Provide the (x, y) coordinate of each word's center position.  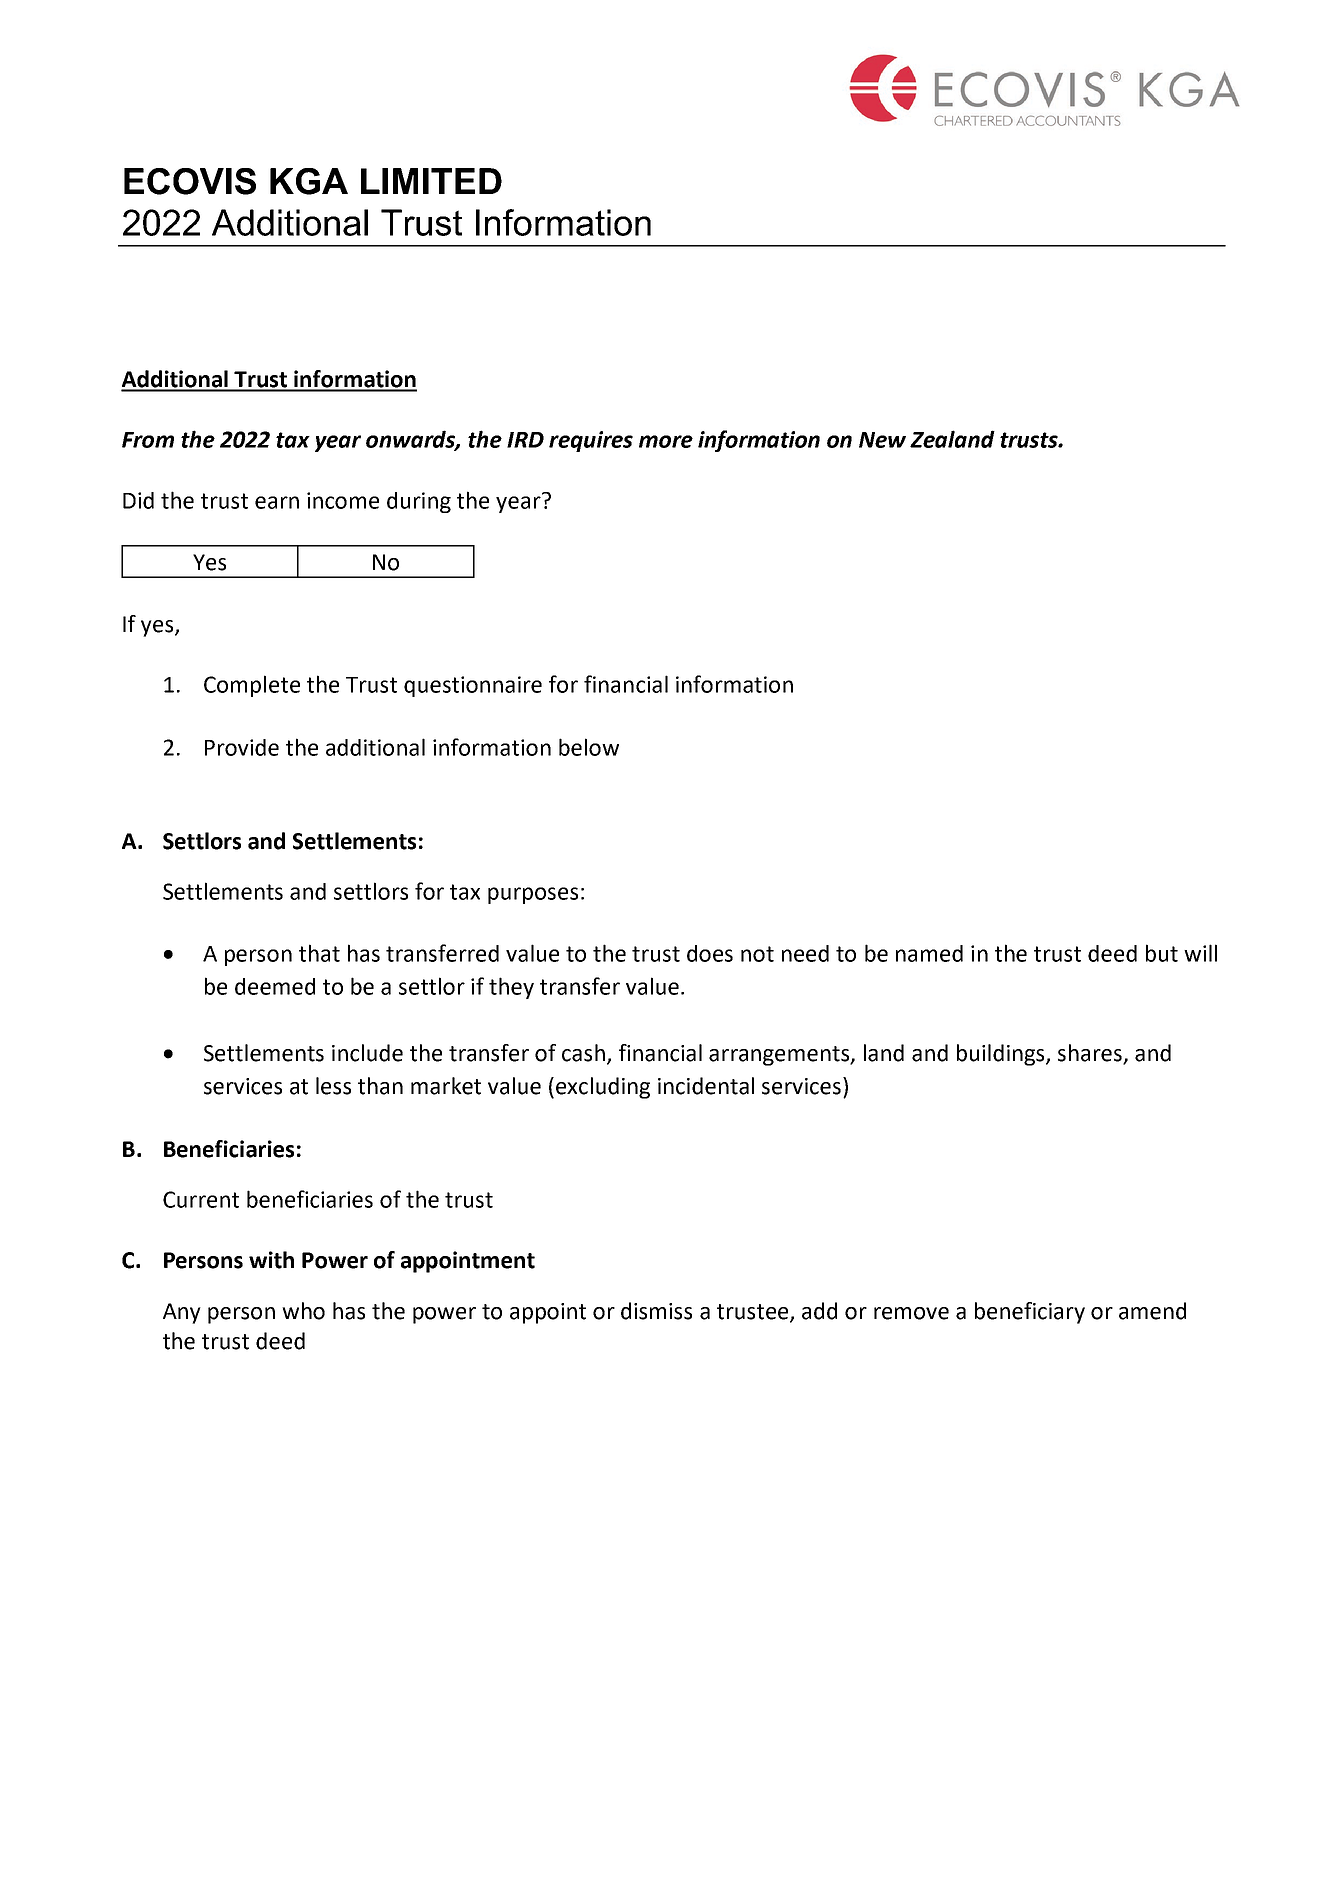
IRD (525, 440)
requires (591, 441)
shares (1091, 1054)
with (271, 1260)
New (882, 440)
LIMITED (431, 181)
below (589, 747)
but (1162, 953)
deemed (275, 986)
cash (583, 1053)
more (666, 441)
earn (277, 502)
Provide (242, 747)
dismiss (656, 1311)
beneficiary (1030, 1313)
